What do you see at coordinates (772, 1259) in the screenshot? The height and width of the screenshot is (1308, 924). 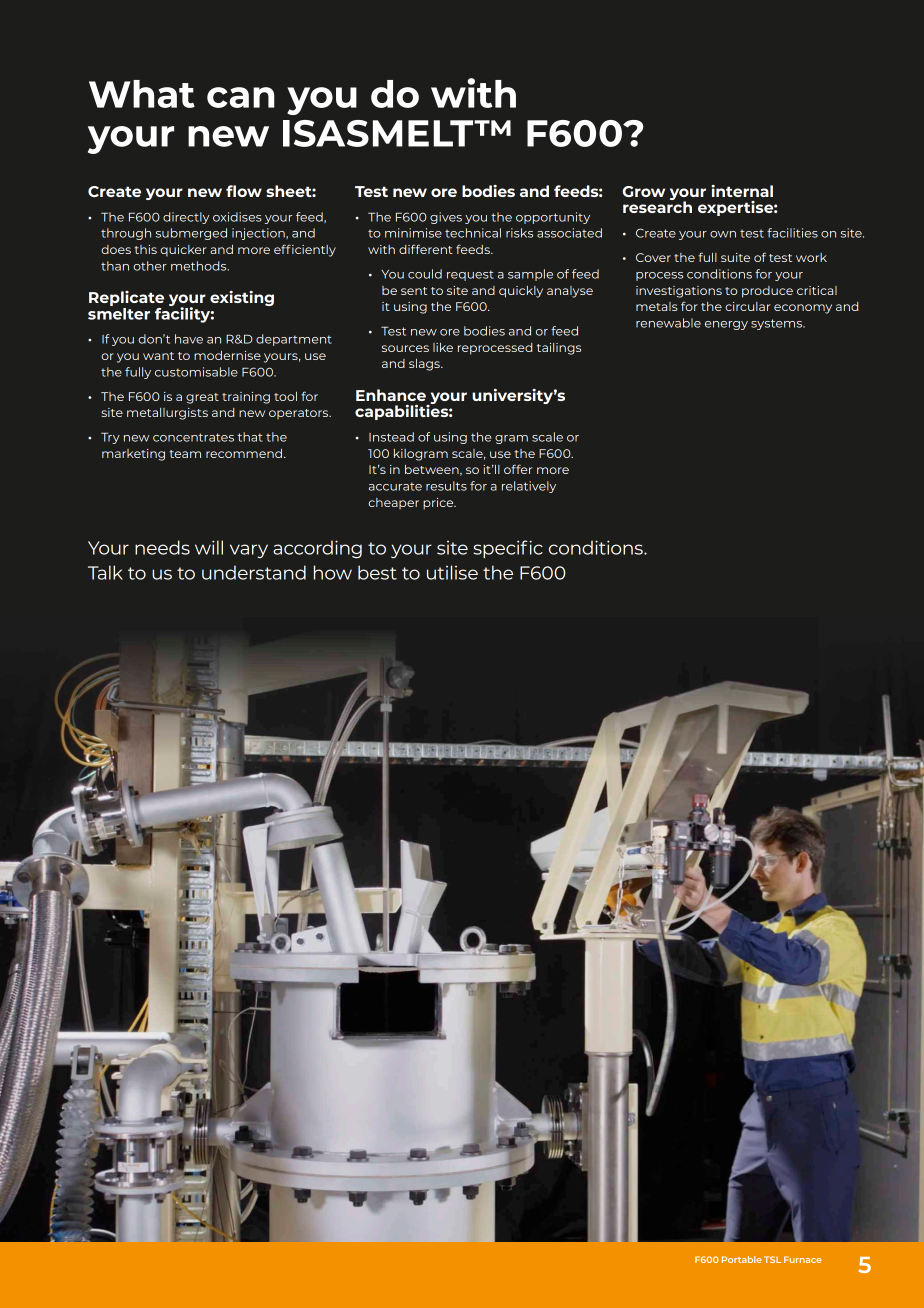 I see `TSL` at bounding box center [772, 1259].
